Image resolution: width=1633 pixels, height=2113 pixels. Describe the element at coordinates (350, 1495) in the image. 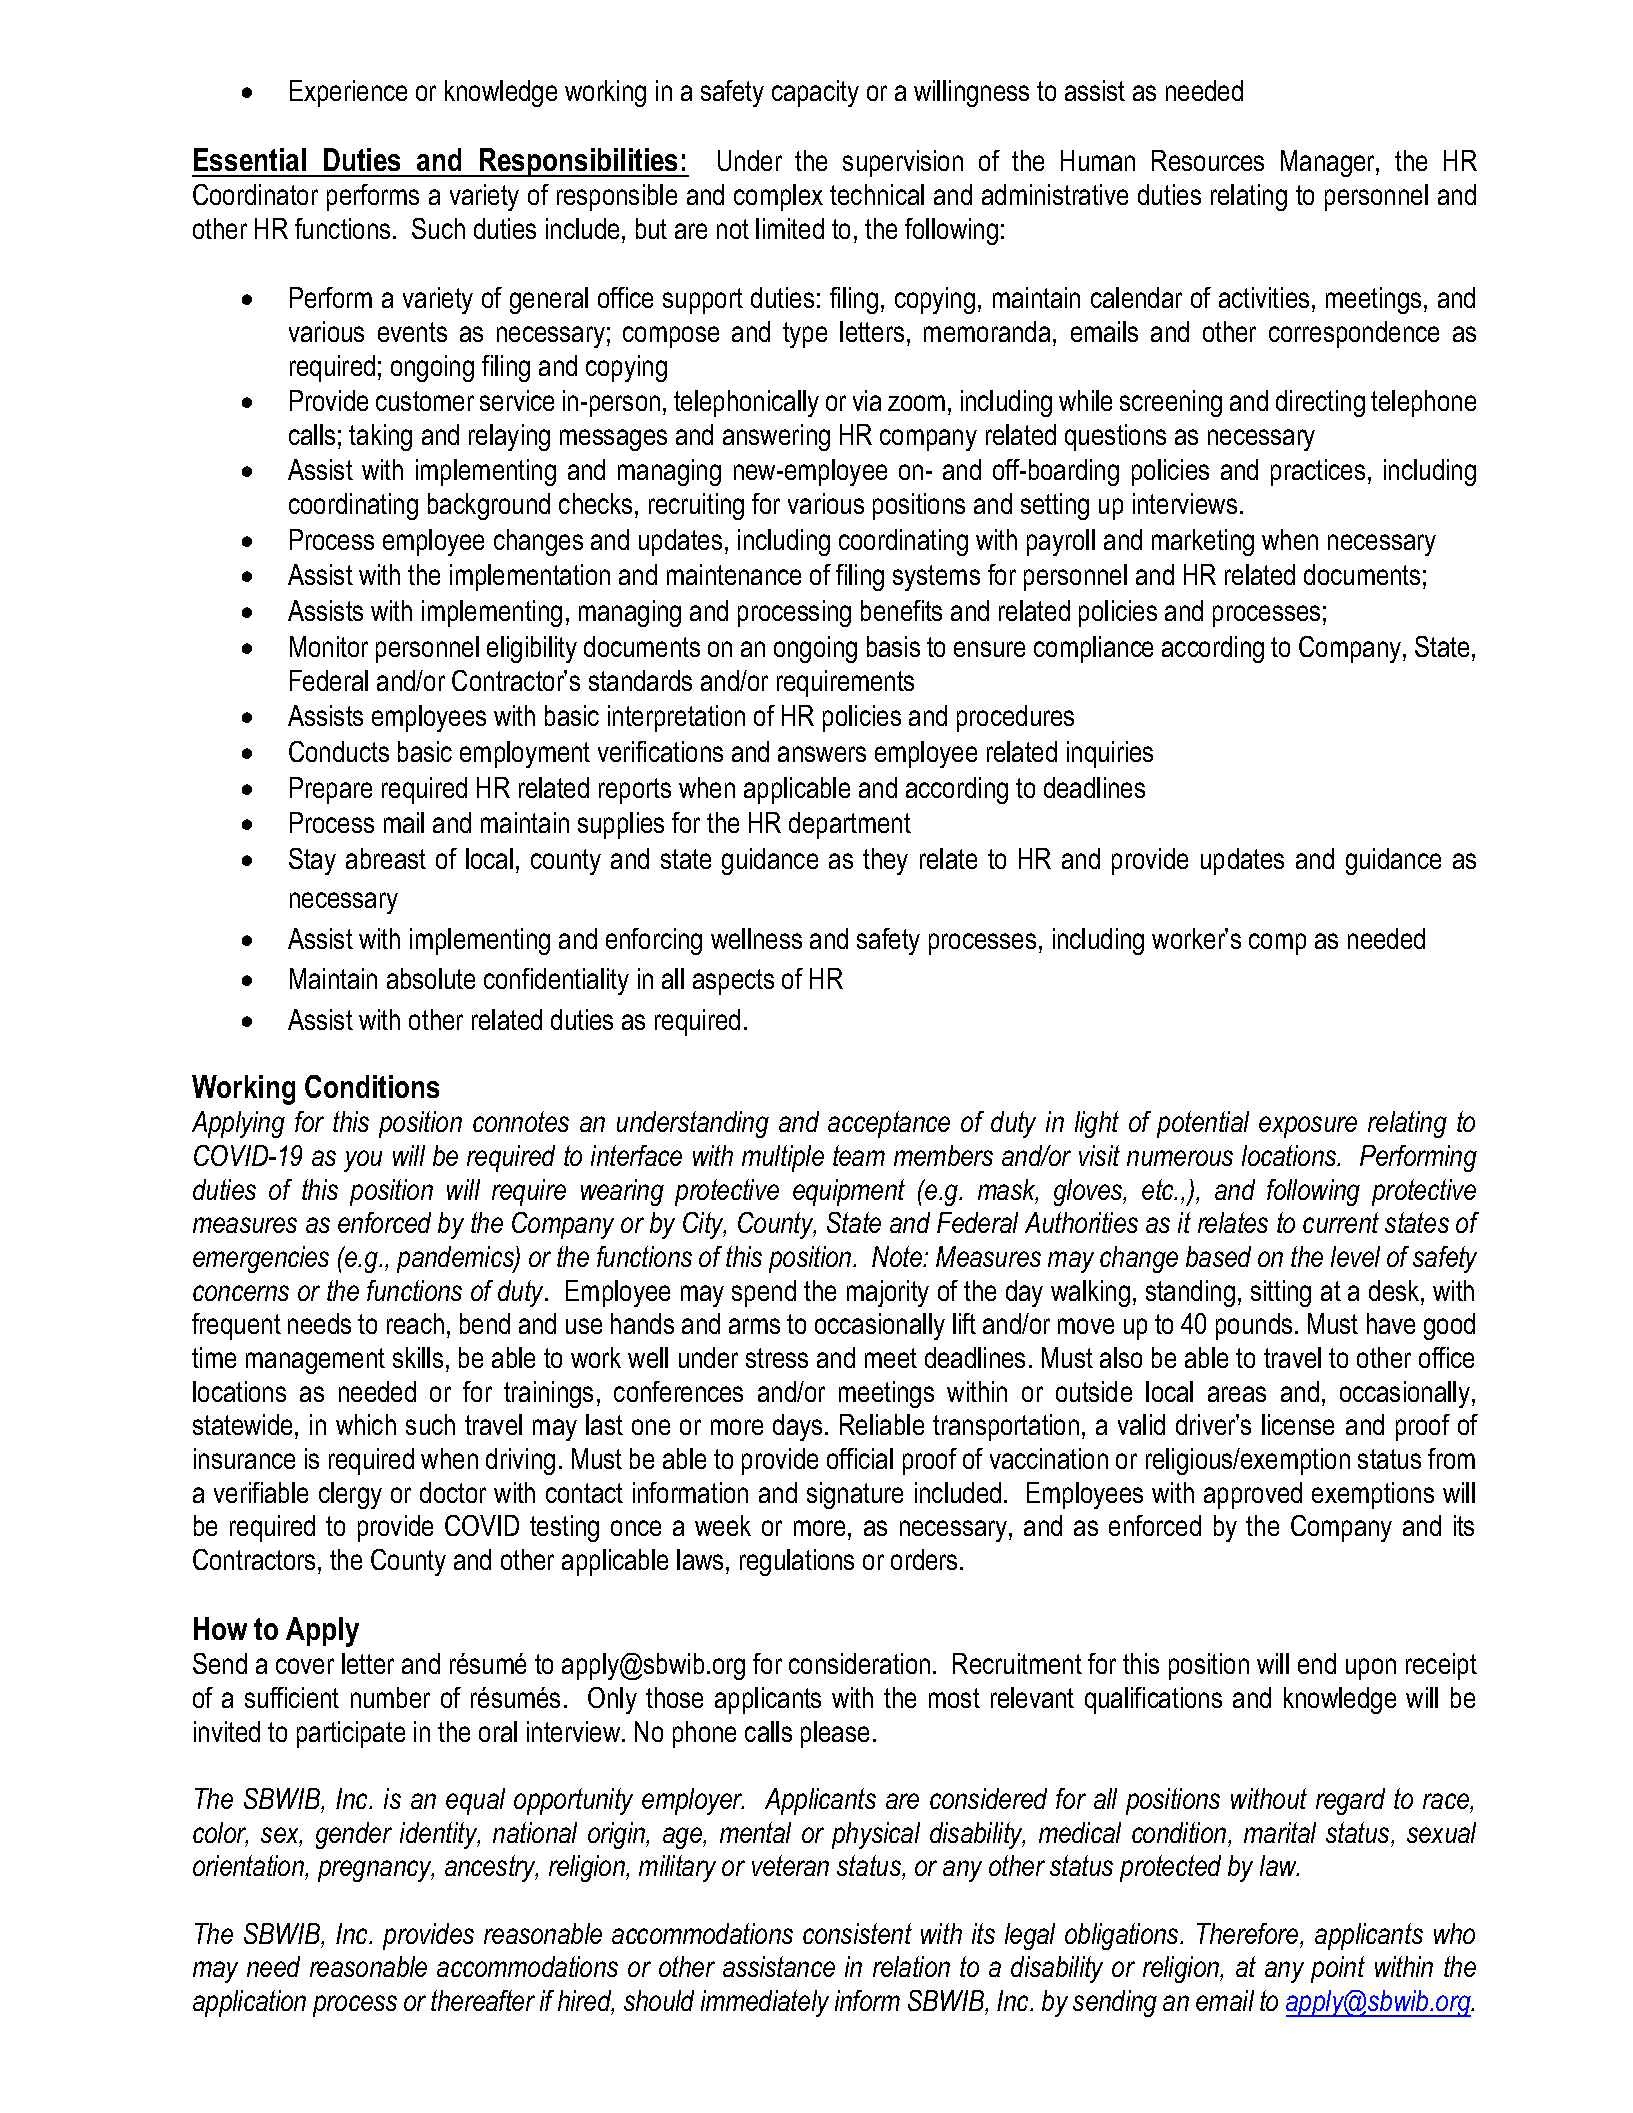

I see `clergy` at that location.
